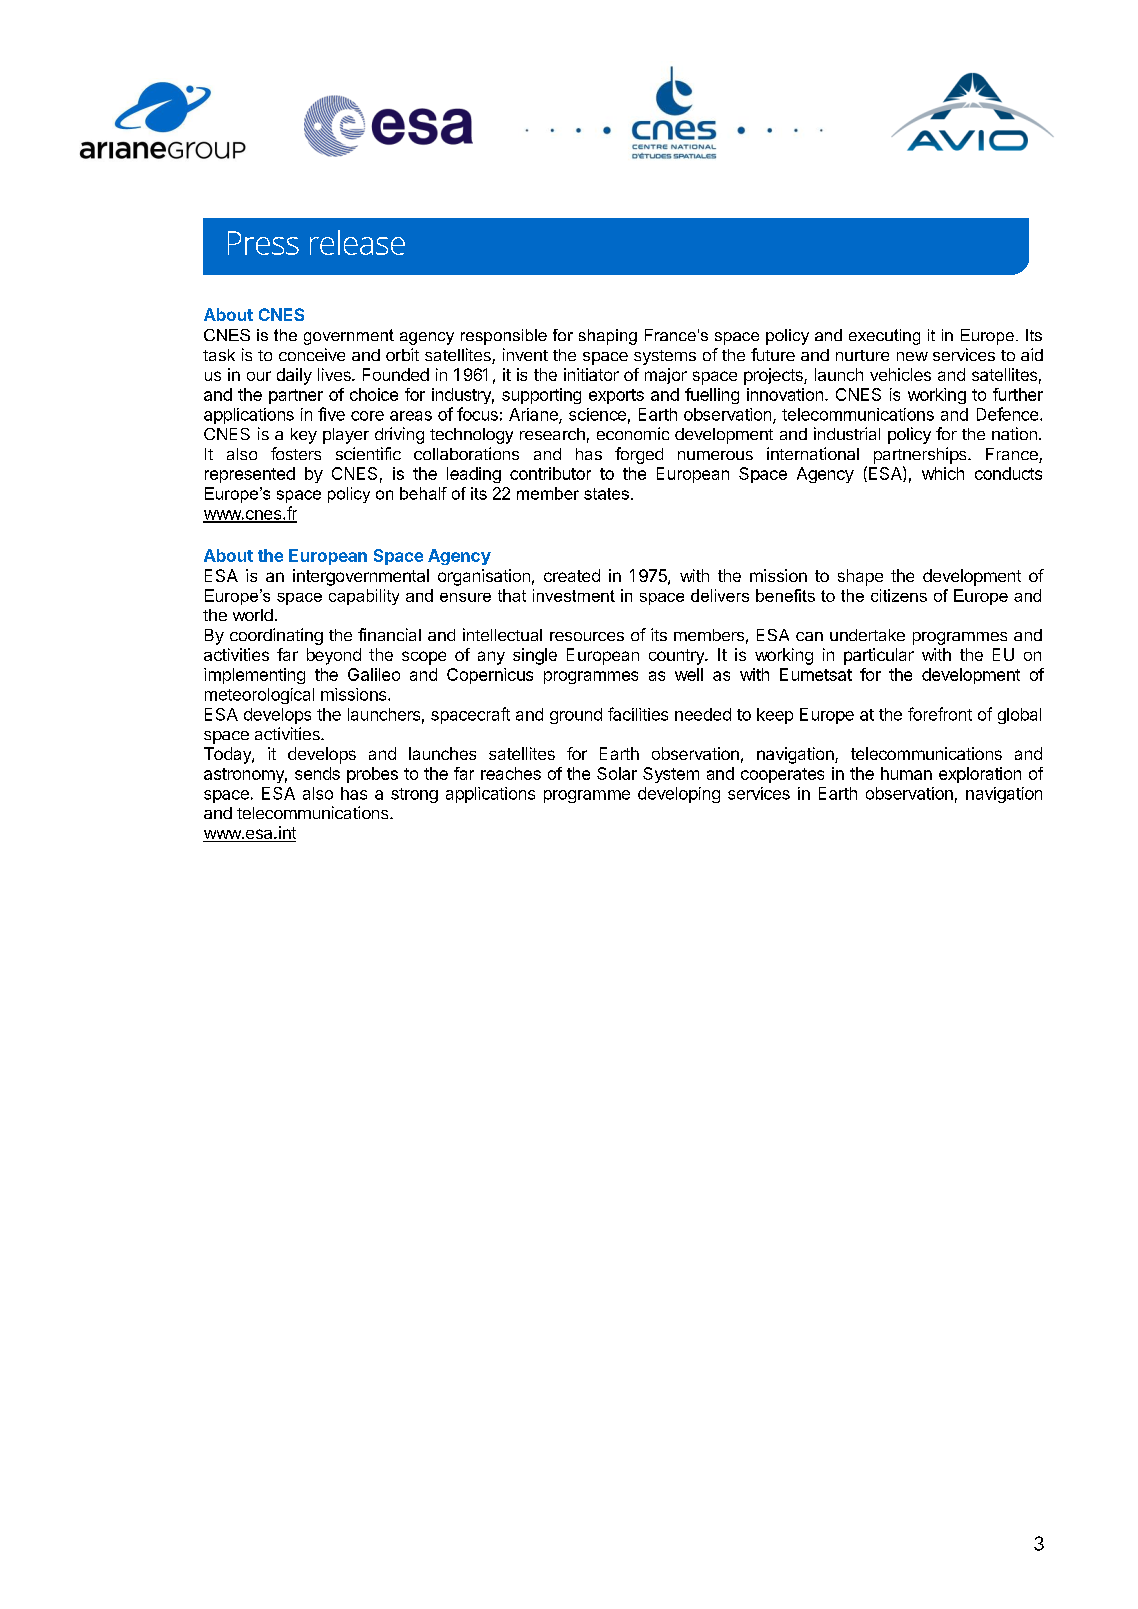 The image size is (1138, 1609). What do you see at coordinates (312, 354) in the document?
I see `conceive` at bounding box center [312, 354].
